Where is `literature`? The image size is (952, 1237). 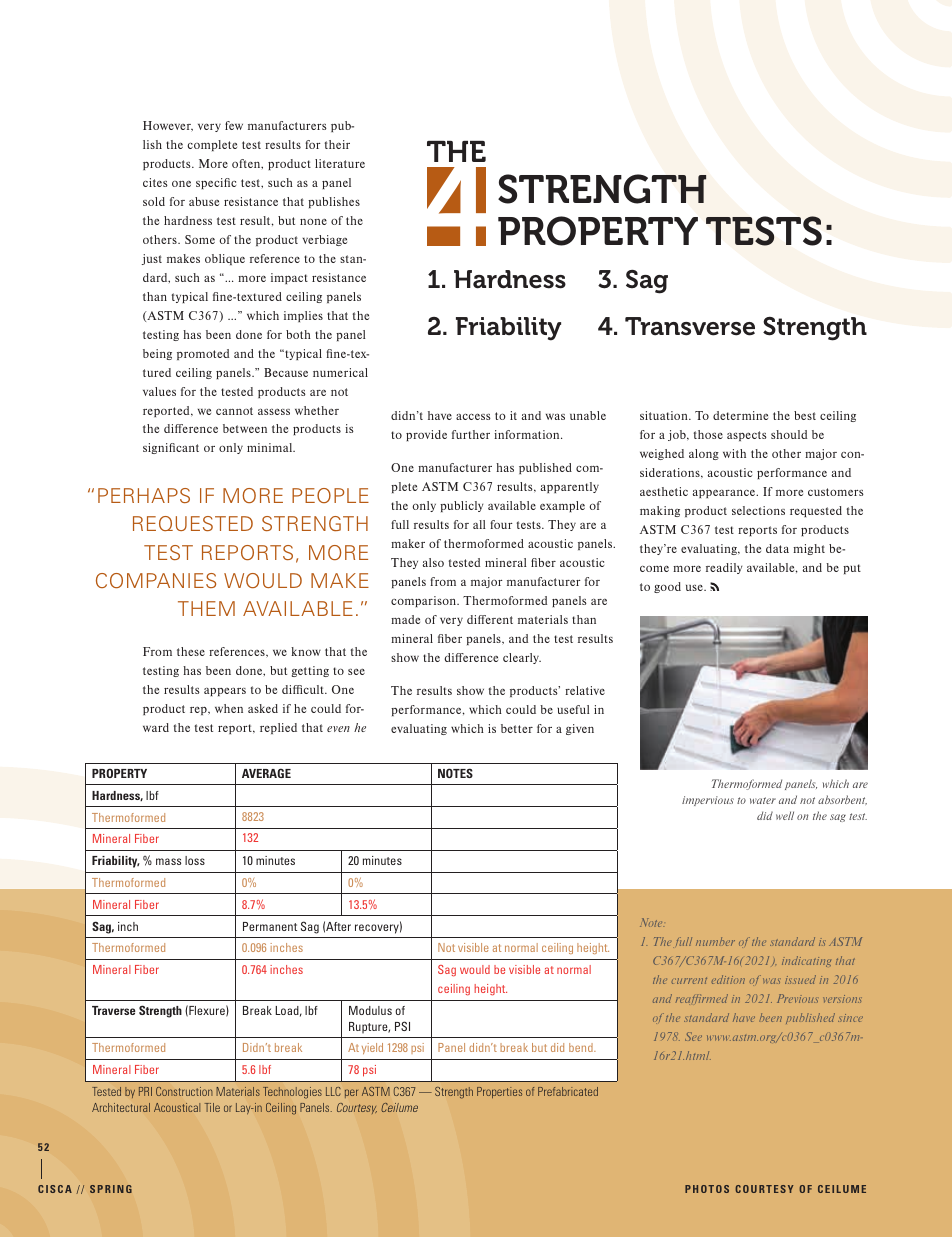 literature is located at coordinates (340, 163).
